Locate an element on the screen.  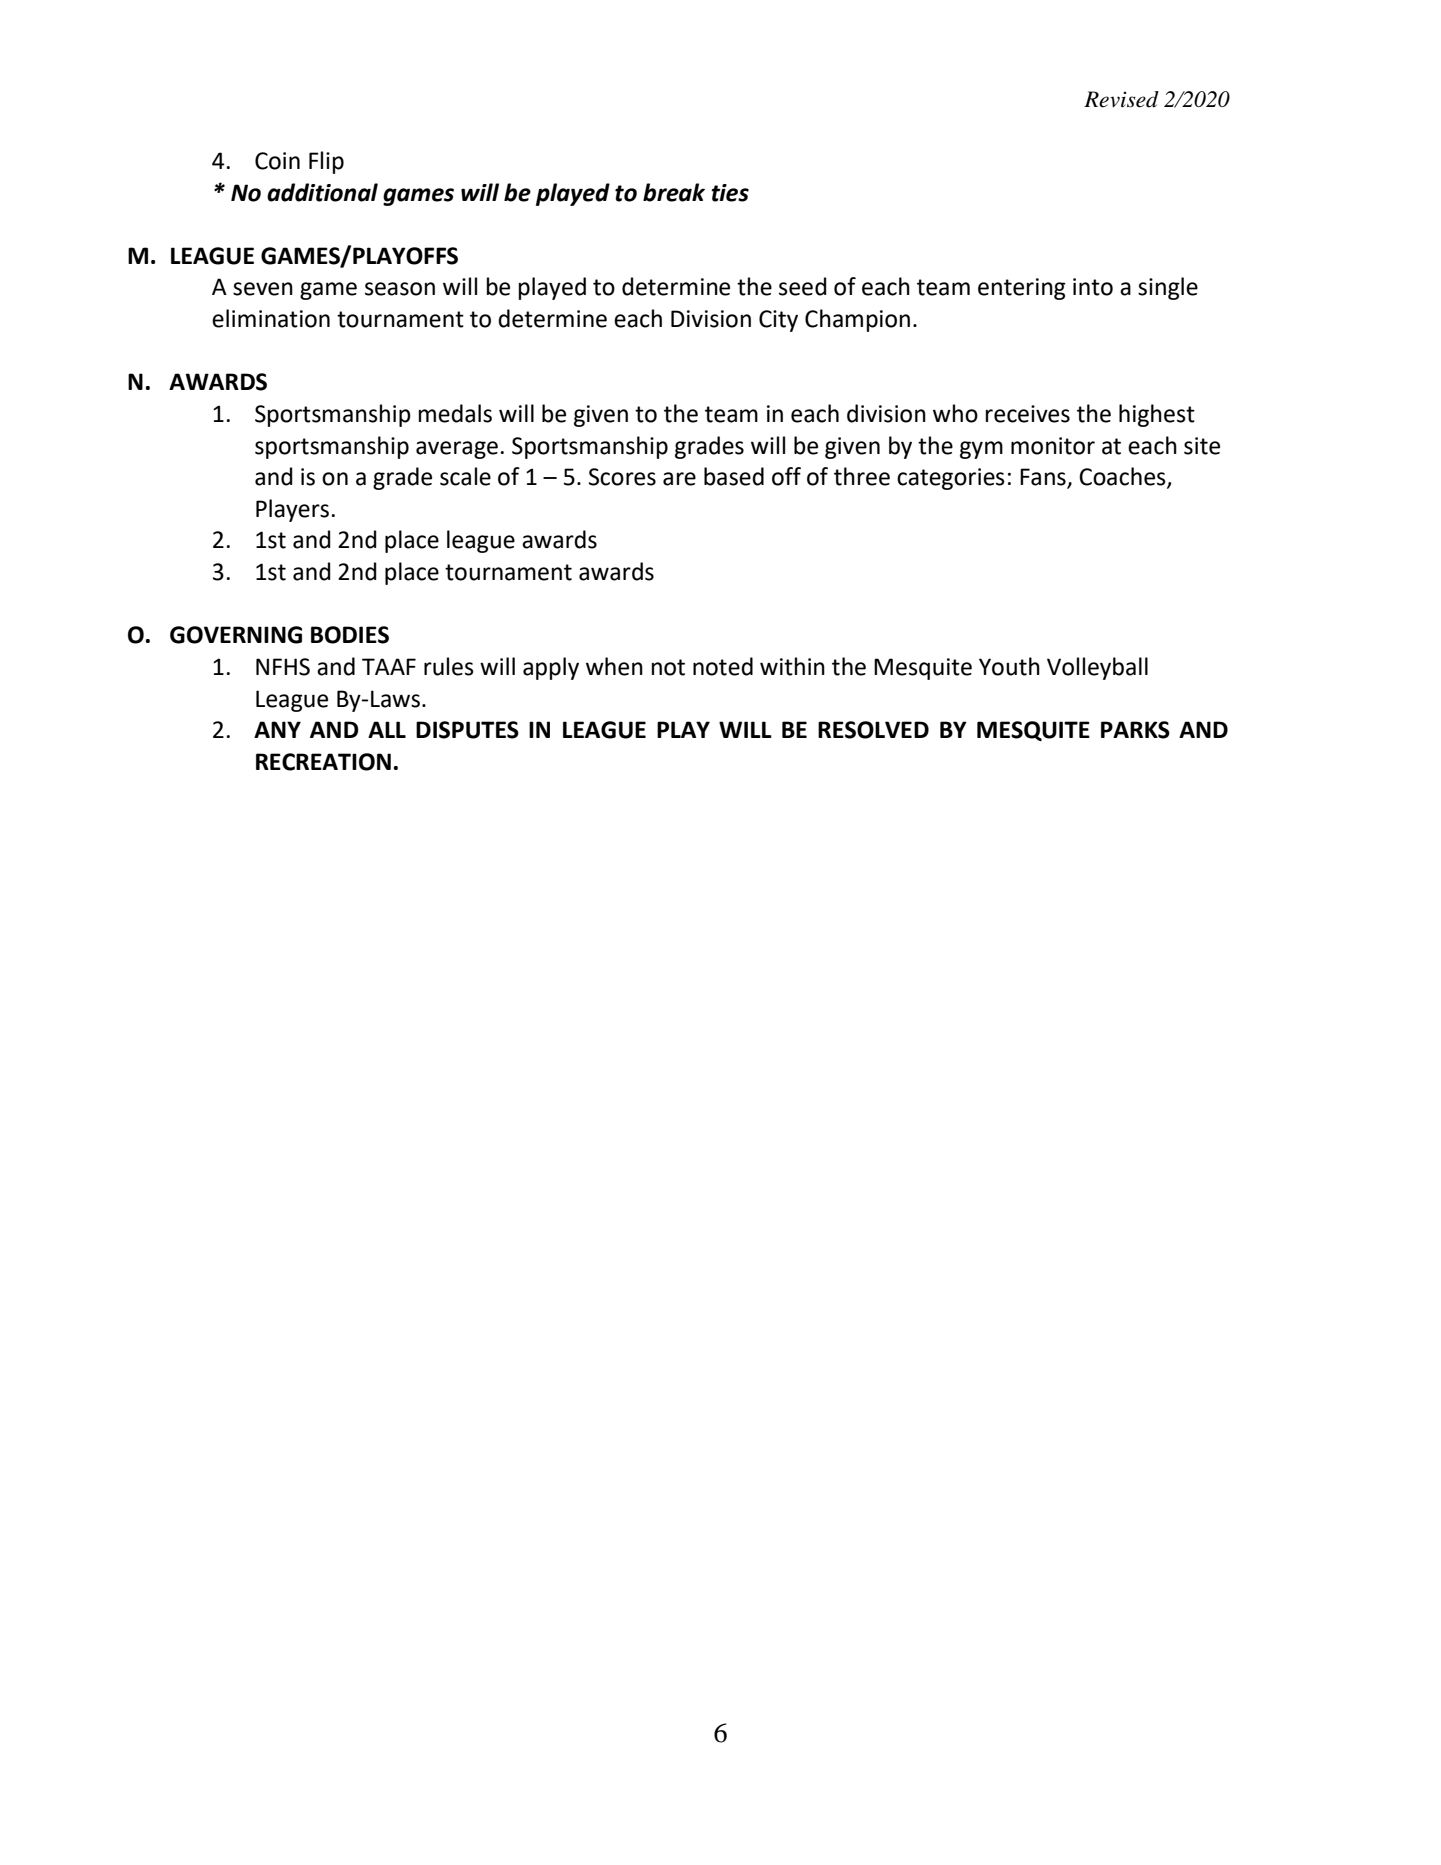
Revised is located at coordinates (1121, 99).
